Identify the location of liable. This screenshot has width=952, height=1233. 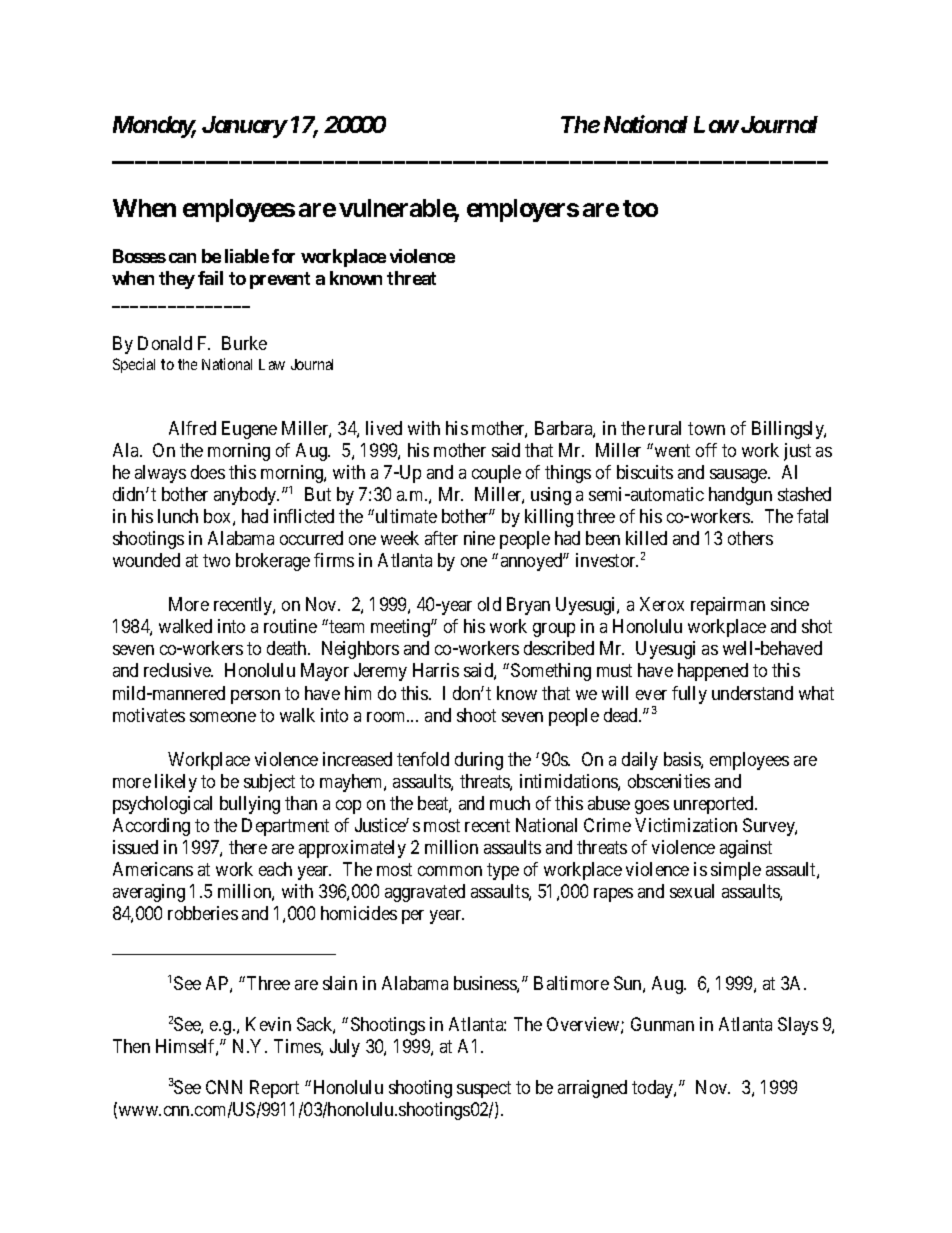
(247, 256).
